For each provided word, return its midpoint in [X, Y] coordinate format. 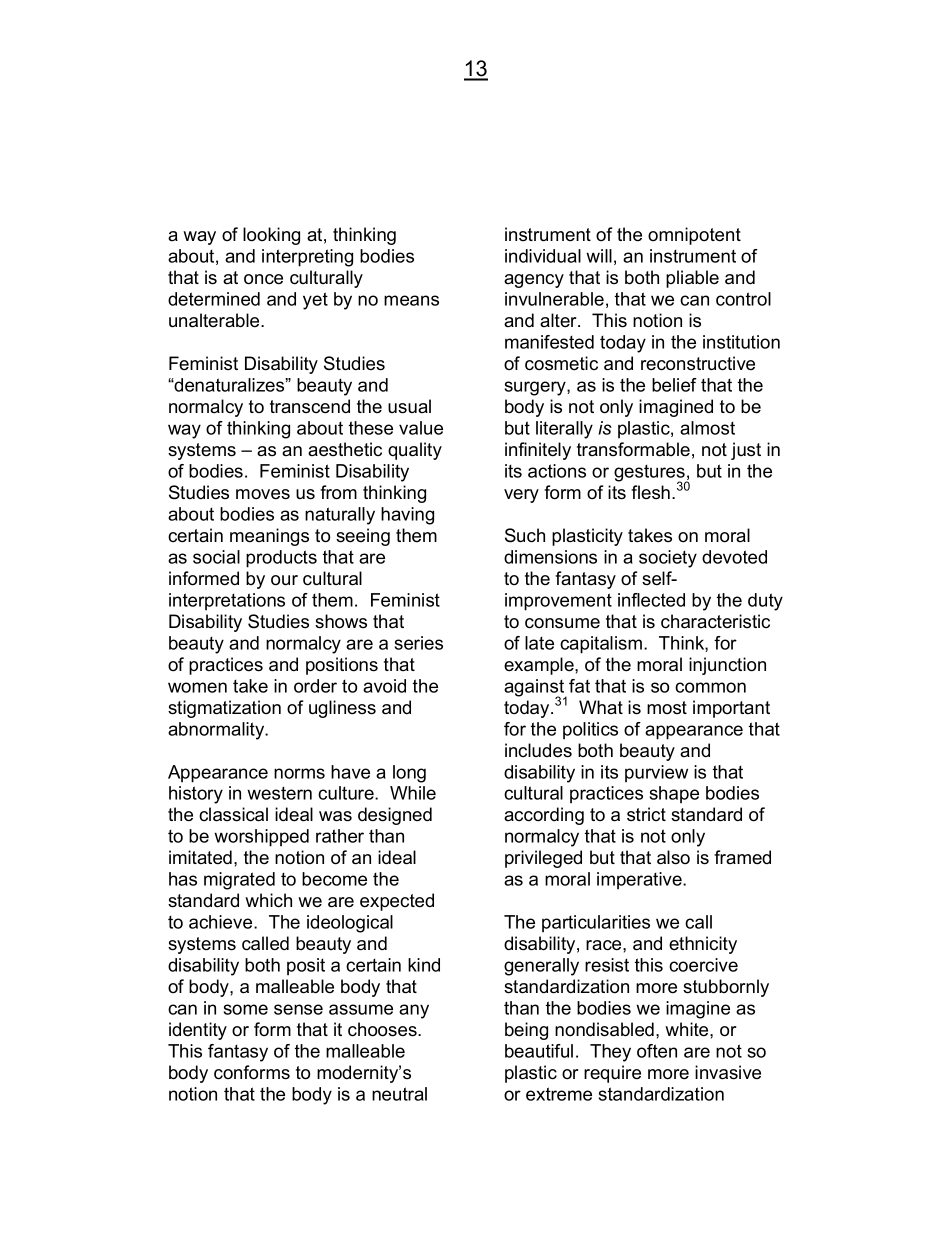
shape [674, 794]
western [279, 793]
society [668, 559]
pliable [692, 279]
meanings [269, 537]
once [263, 279]
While [413, 793]
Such [525, 535]
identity [198, 1031]
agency [534, 281]
